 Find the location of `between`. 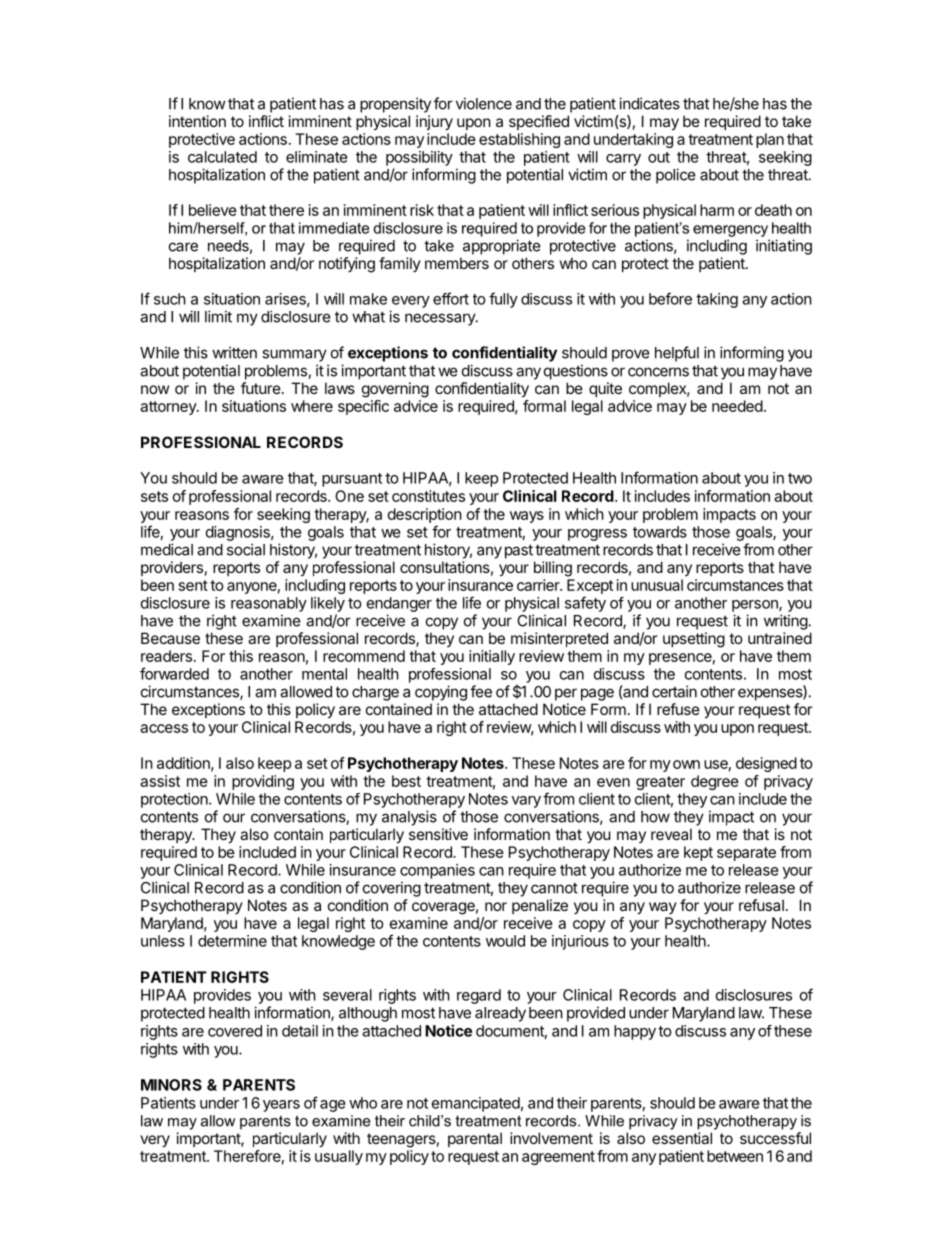

between is located at coordinates (735, 1156).
